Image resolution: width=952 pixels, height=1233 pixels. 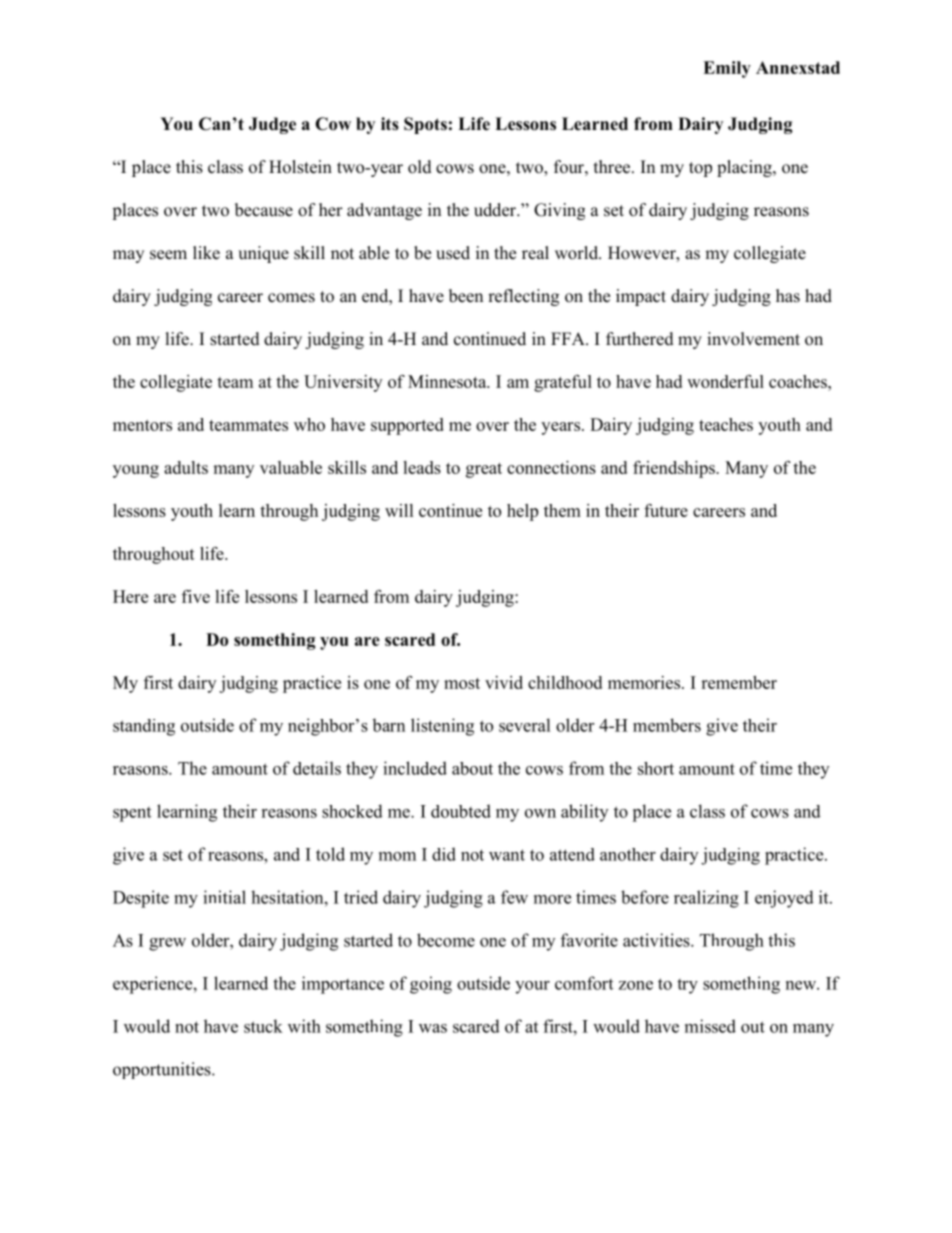 I want to click on Judge, so click(x=272, y=125).
